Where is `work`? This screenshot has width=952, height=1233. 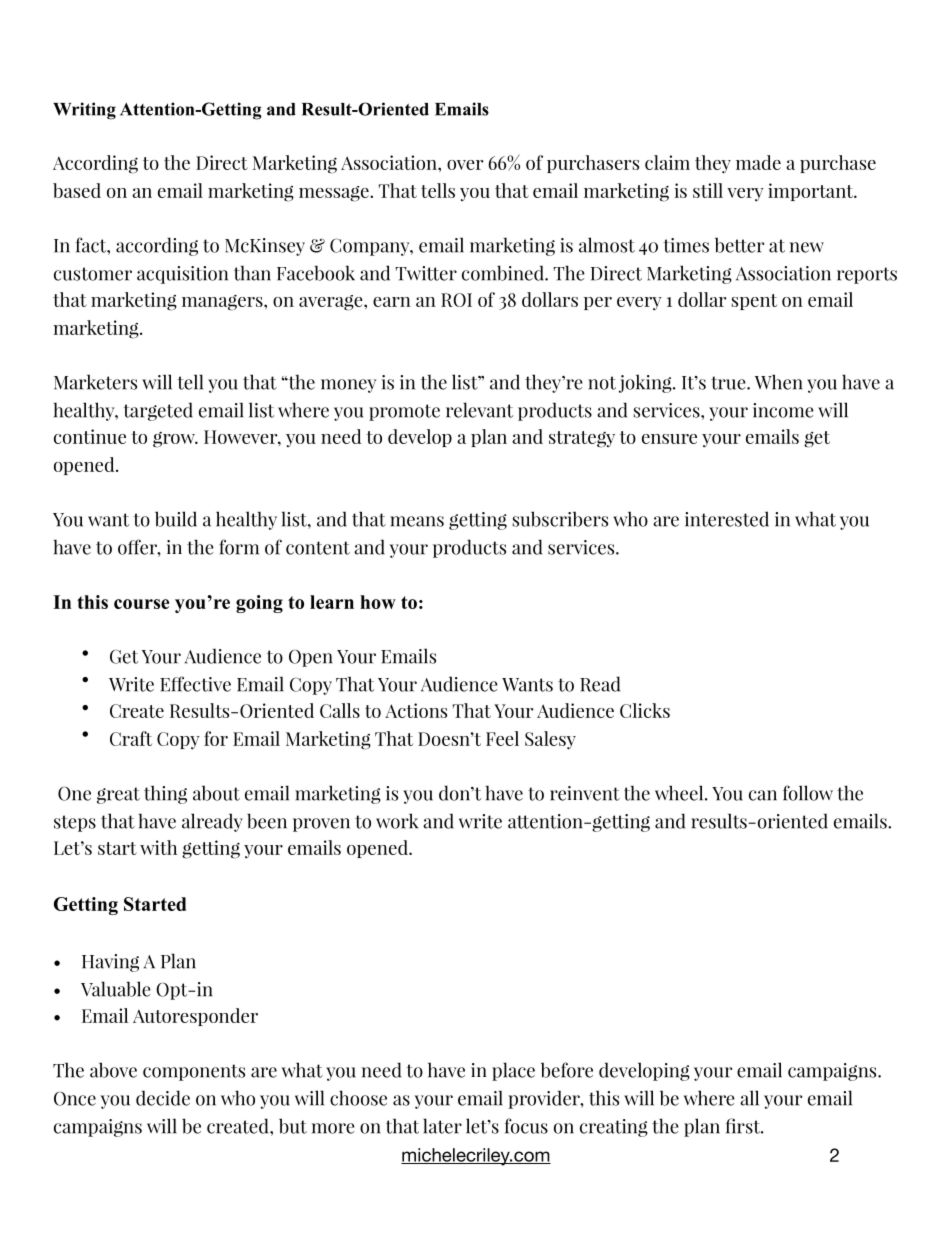 work is located at coordinates (397, 821).
